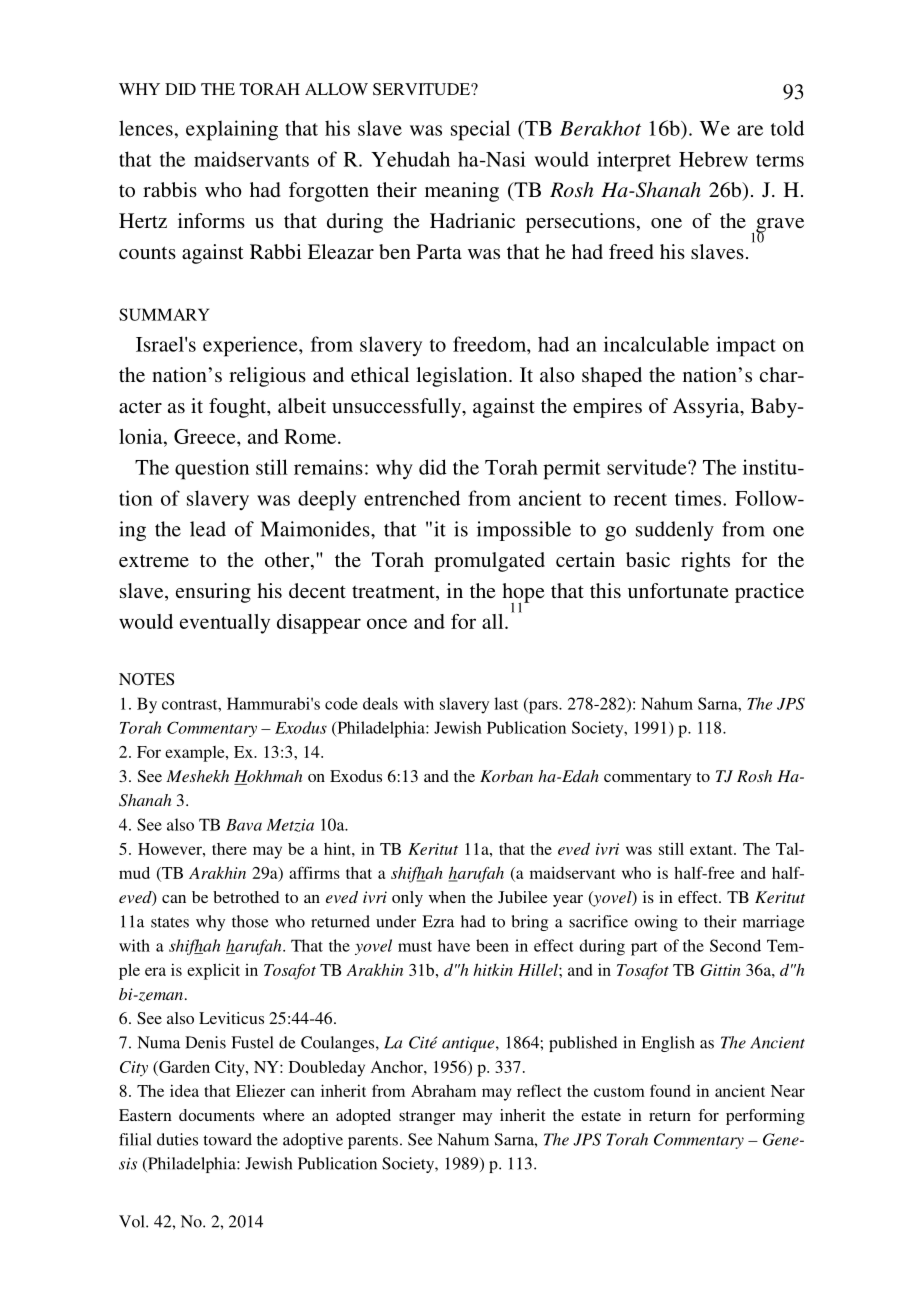 The image size is (924, 1310). What do you see at coordinates (232, 130) in the screenshot?
I see `explaining` at bounding box center [232, 130].
